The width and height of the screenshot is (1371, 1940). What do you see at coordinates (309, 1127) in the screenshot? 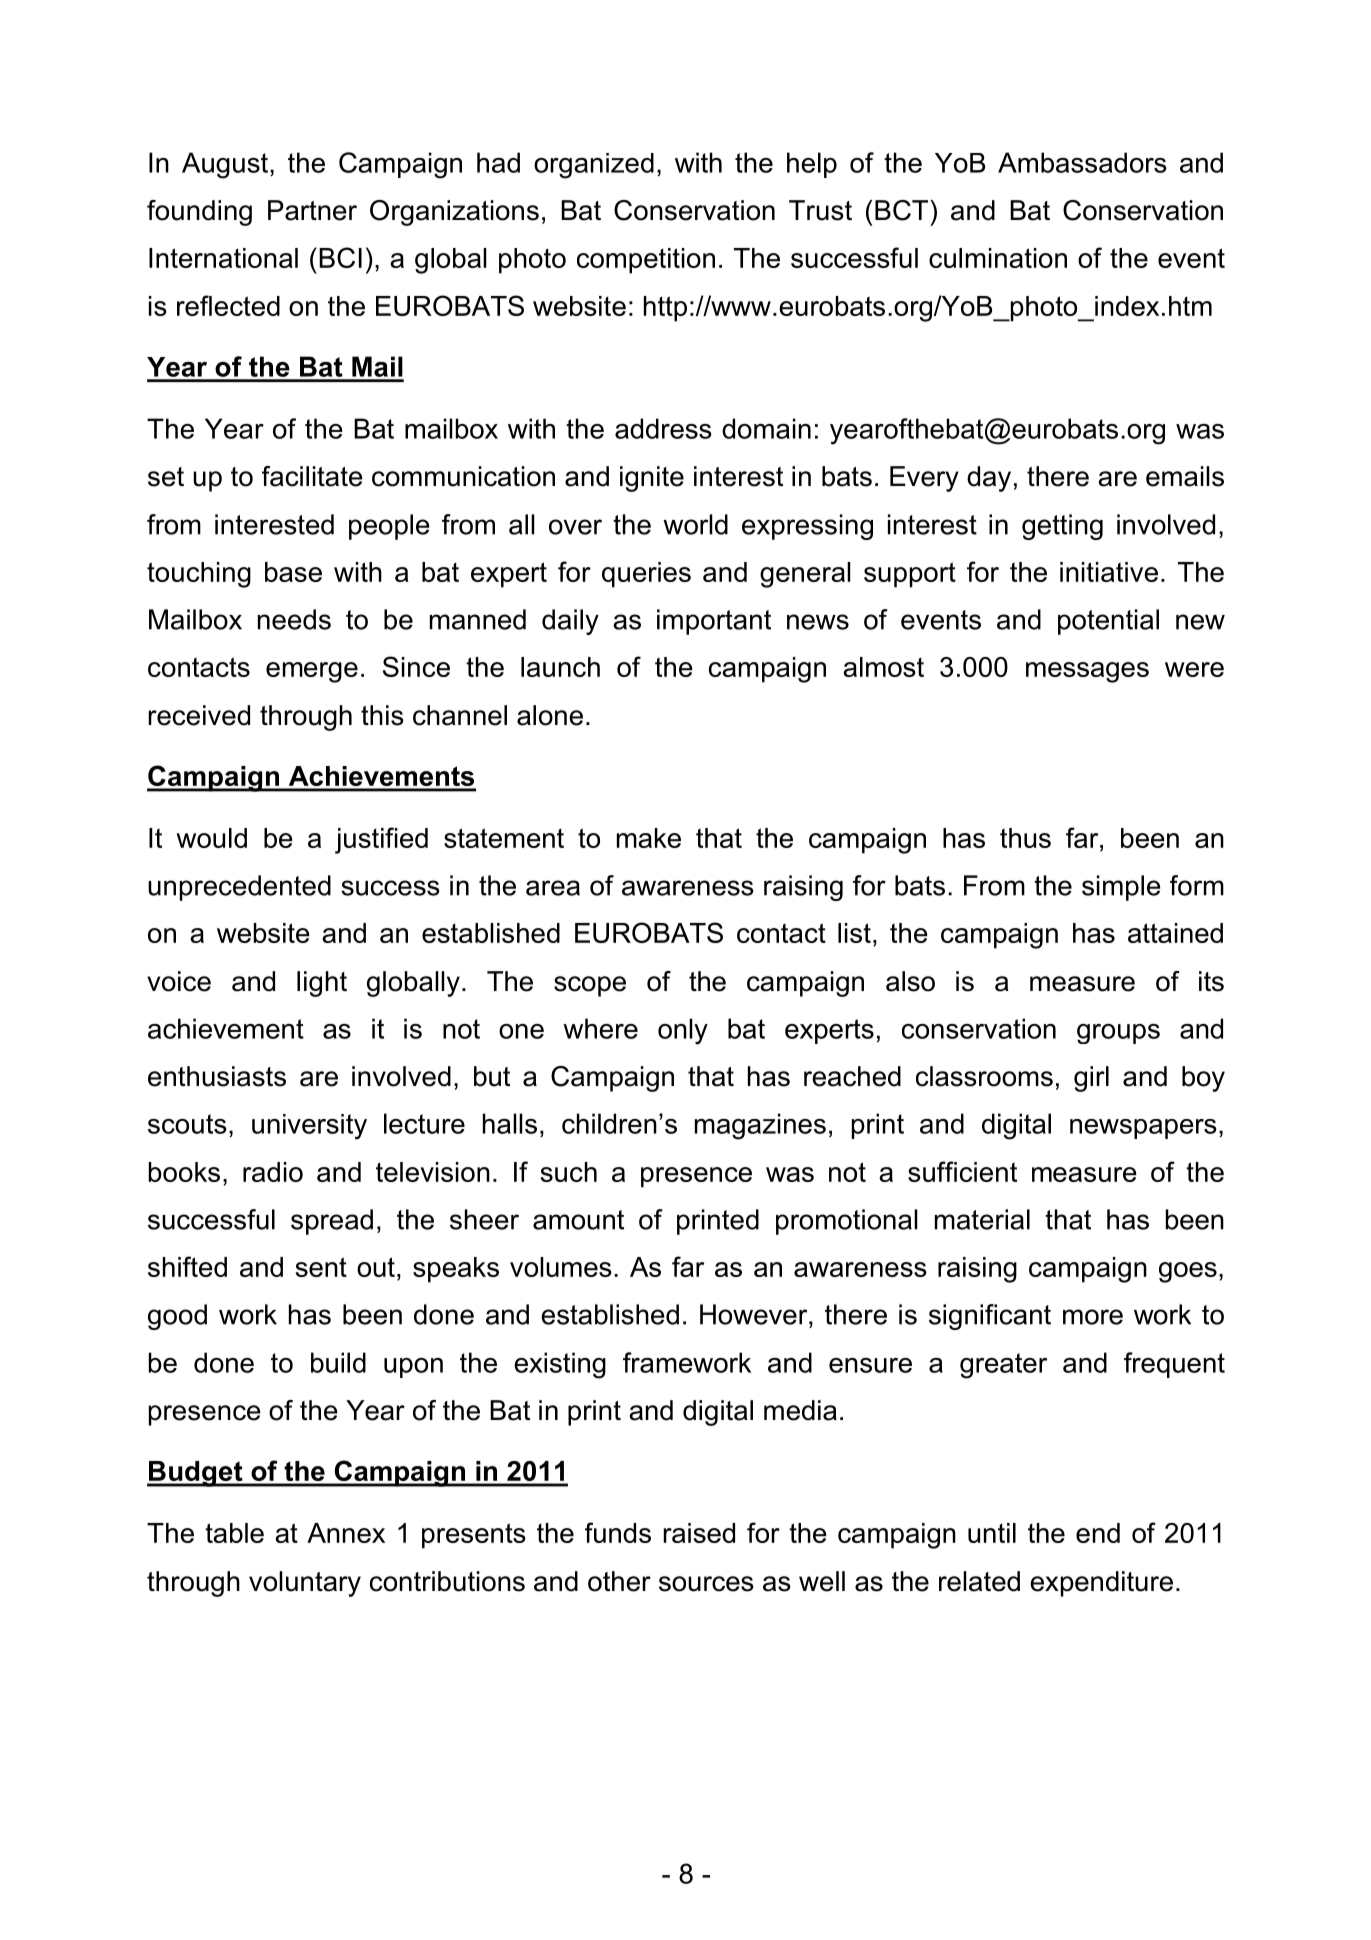
I see `university` at bounding box center [309, 1127].
